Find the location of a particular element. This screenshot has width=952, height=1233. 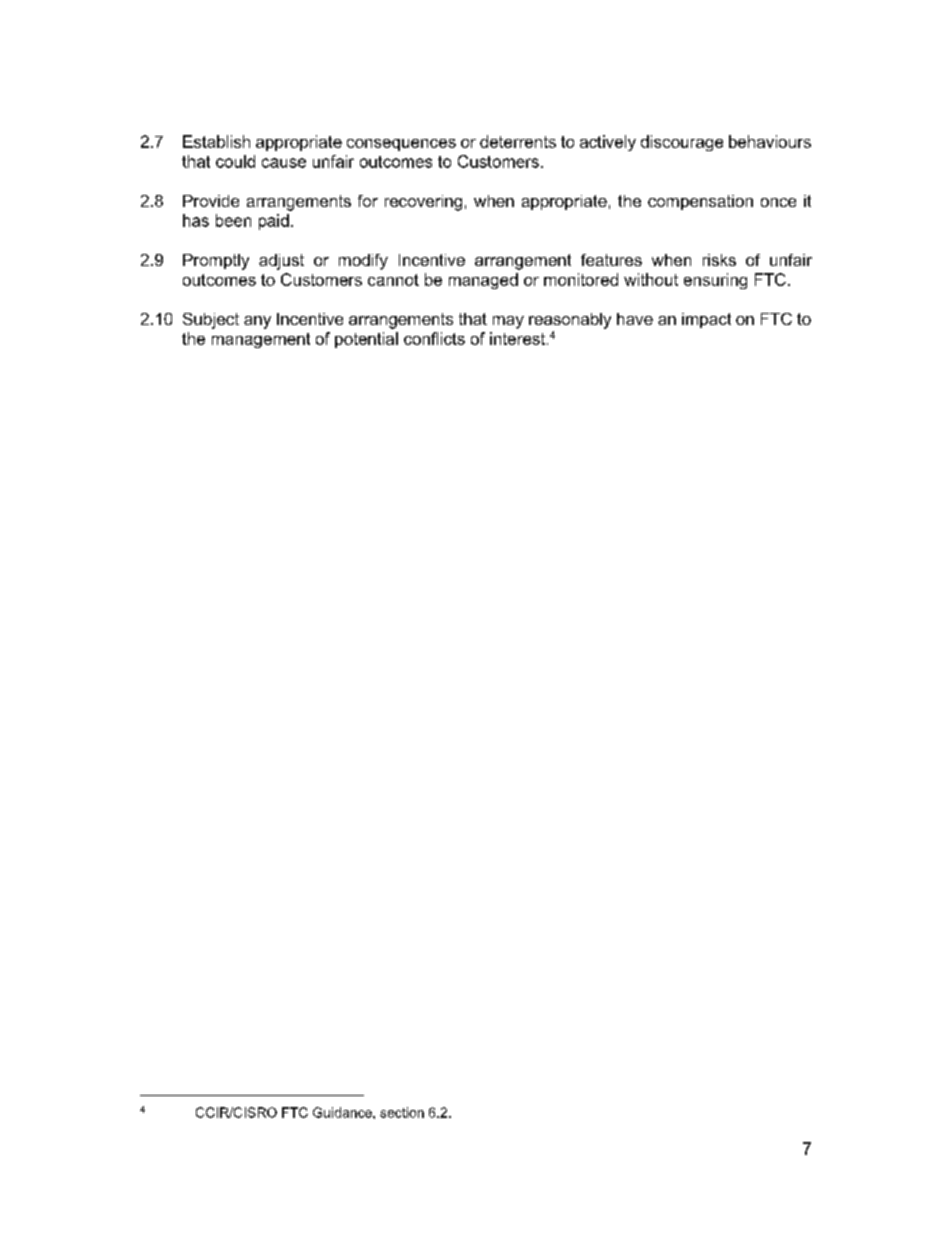

may is located at coordinates (508, 322).
